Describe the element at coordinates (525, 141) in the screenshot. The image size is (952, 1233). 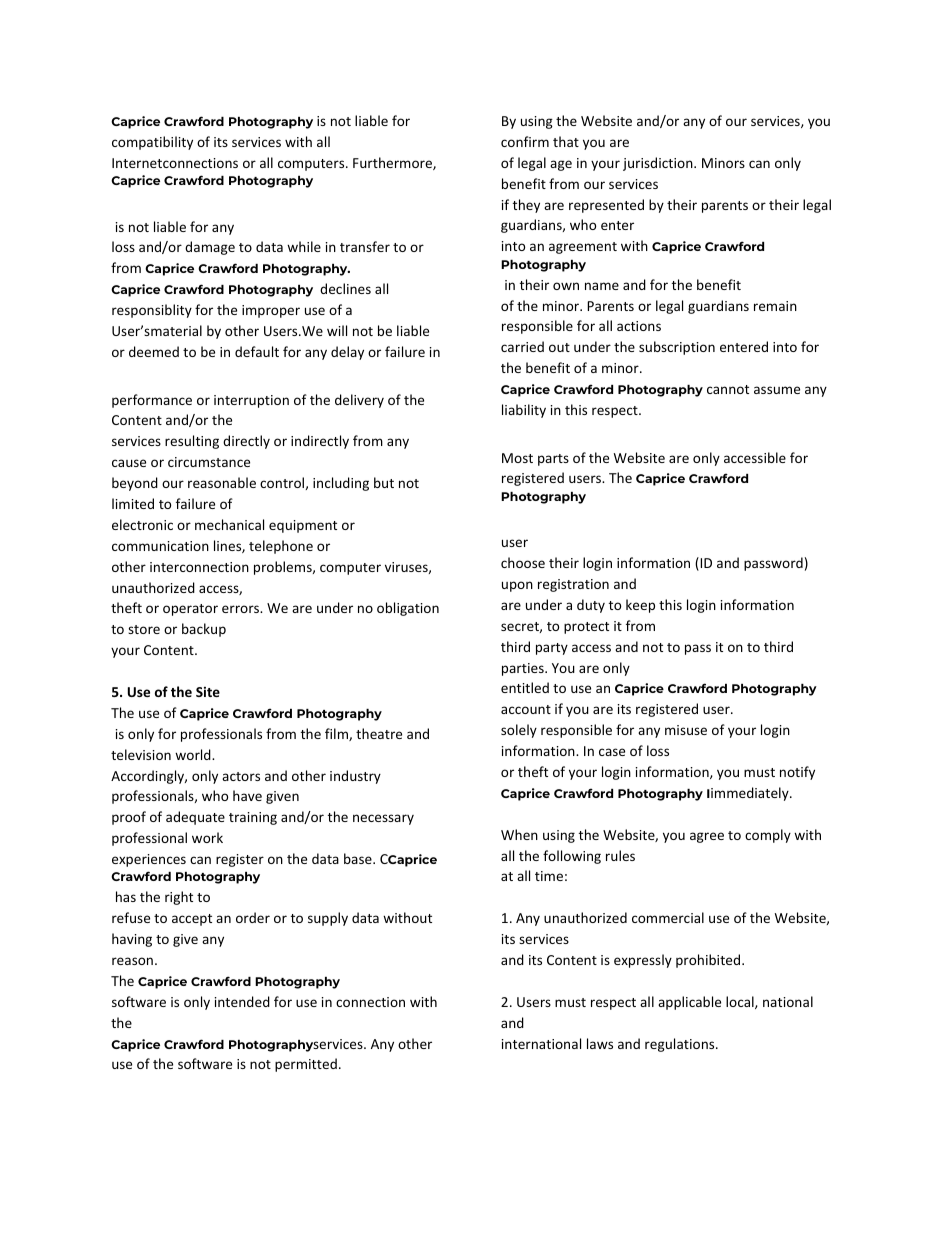
I see `confirm` at that location.
